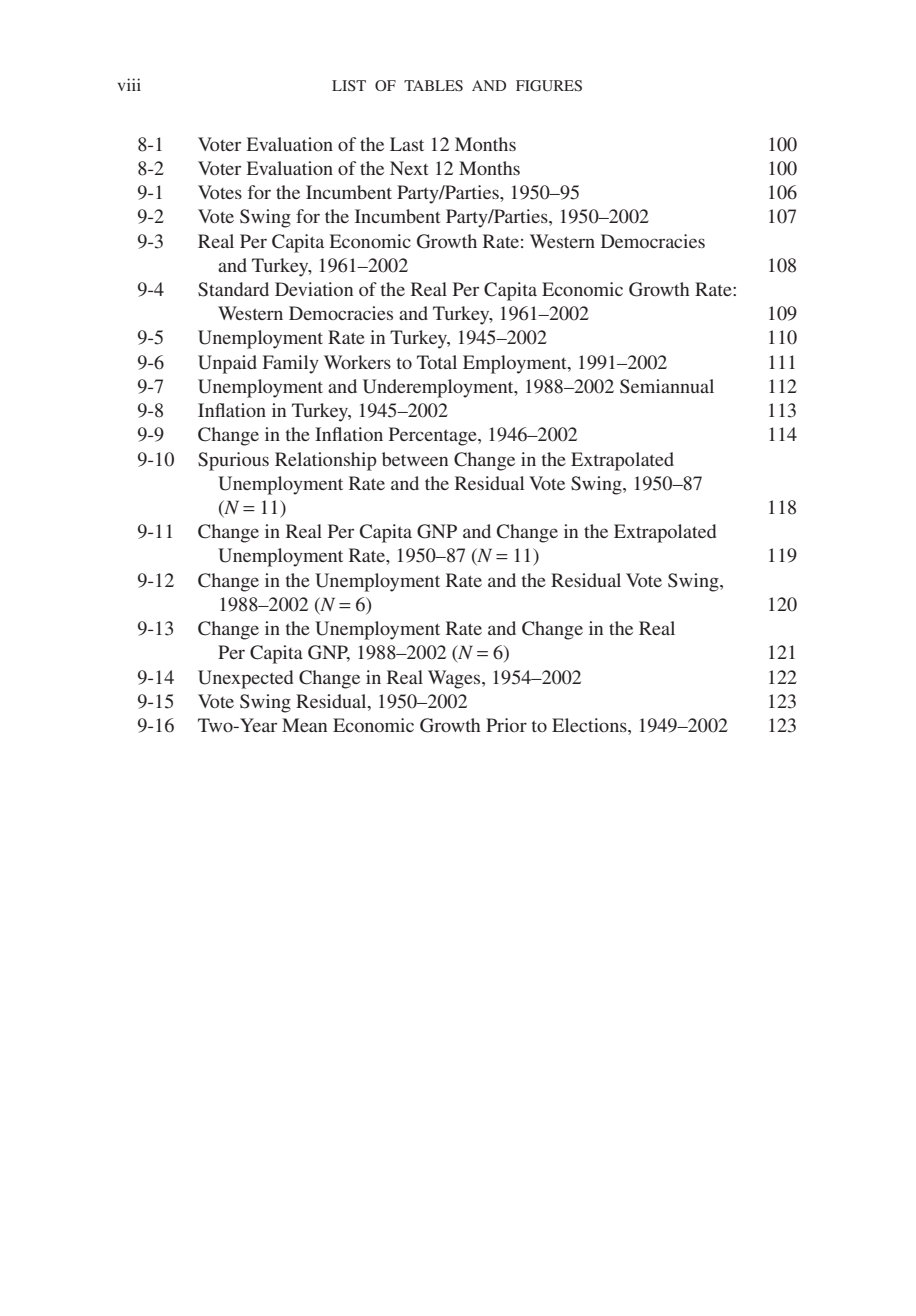  Describe the element at coordinates (434, 436) in the image. I see `Percentage` at that location.
